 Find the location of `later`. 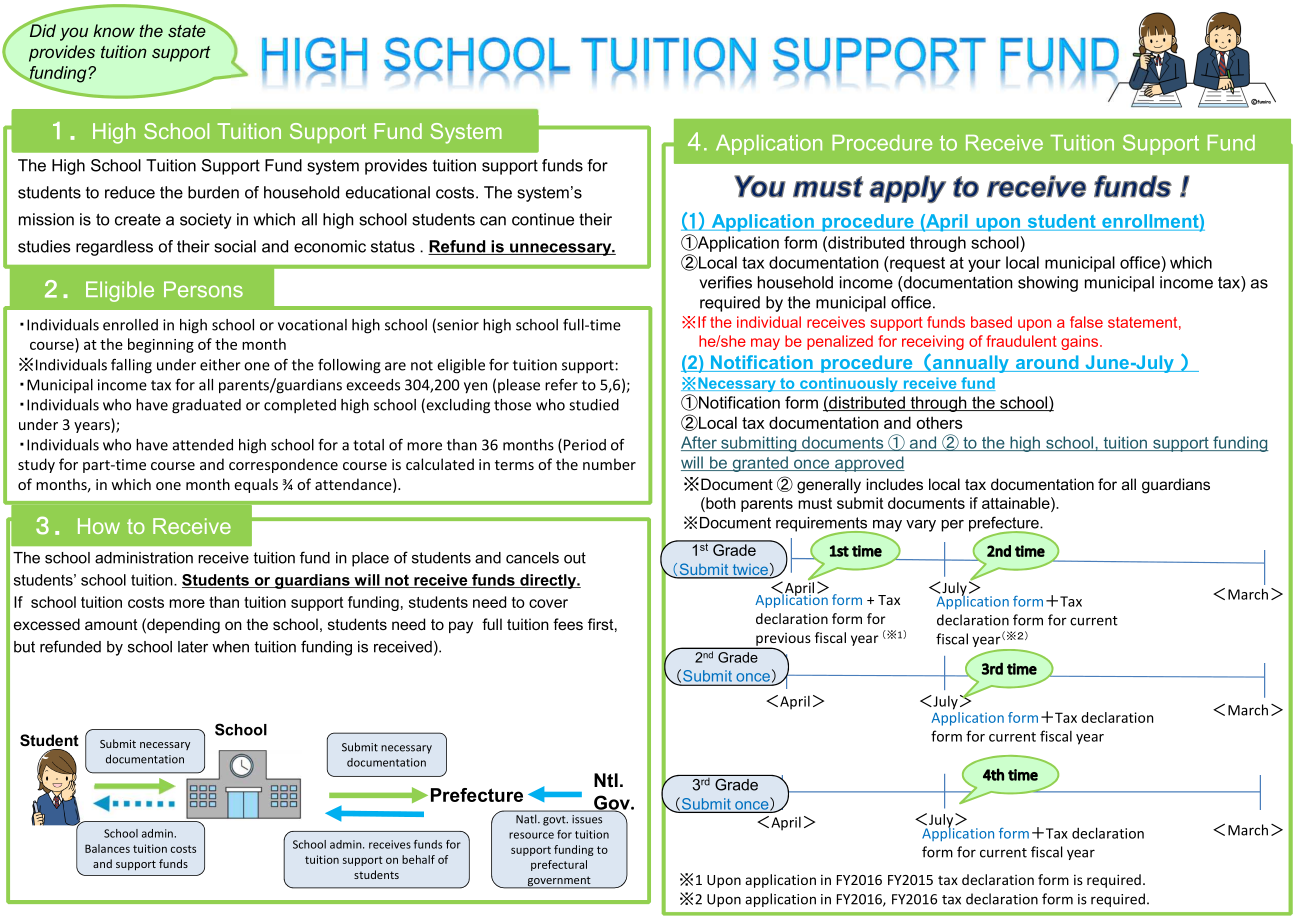

later is located at coordinates (193, 647).
